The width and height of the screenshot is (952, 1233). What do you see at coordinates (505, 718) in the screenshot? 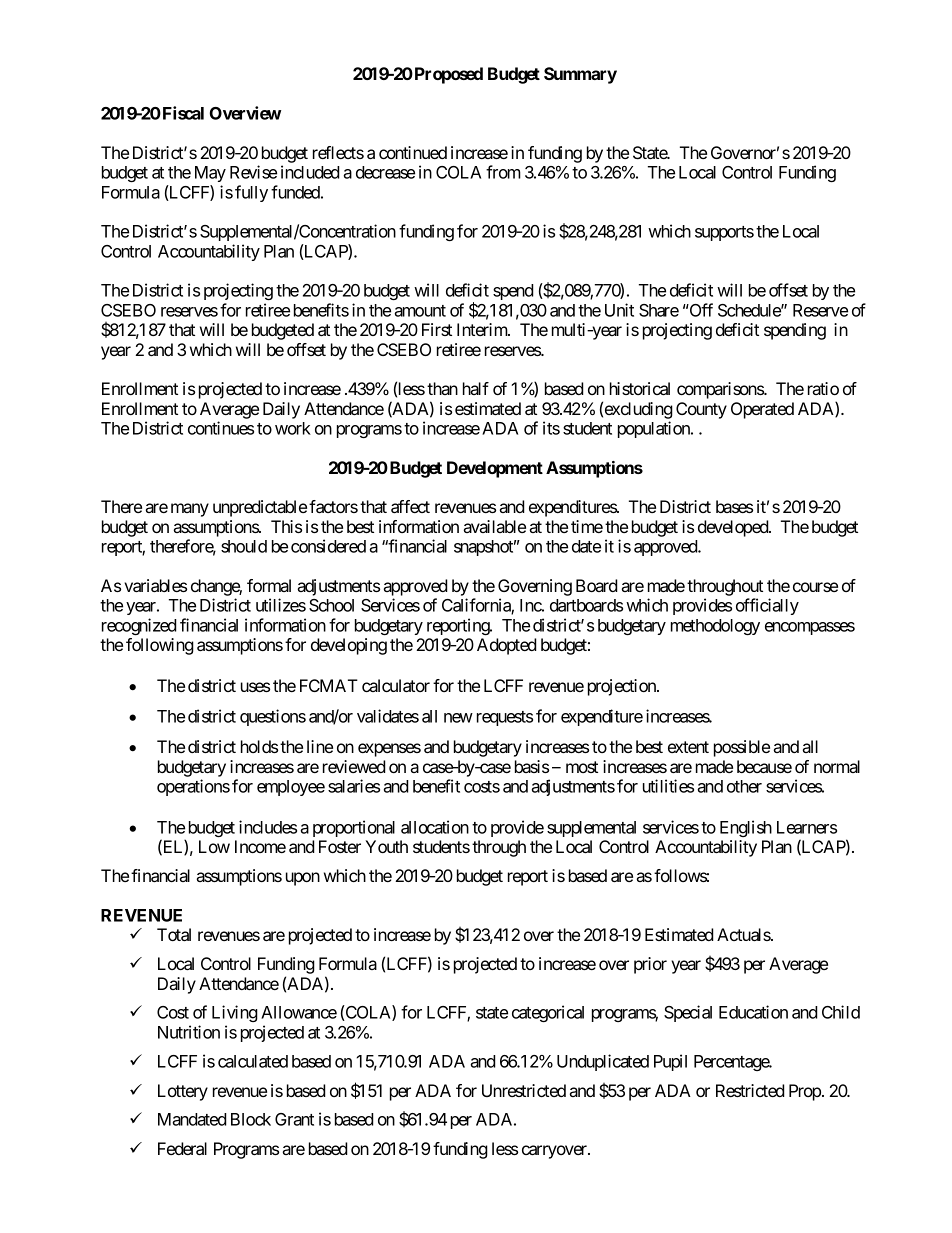
I see `requests` at bounding box center [505, 718].
